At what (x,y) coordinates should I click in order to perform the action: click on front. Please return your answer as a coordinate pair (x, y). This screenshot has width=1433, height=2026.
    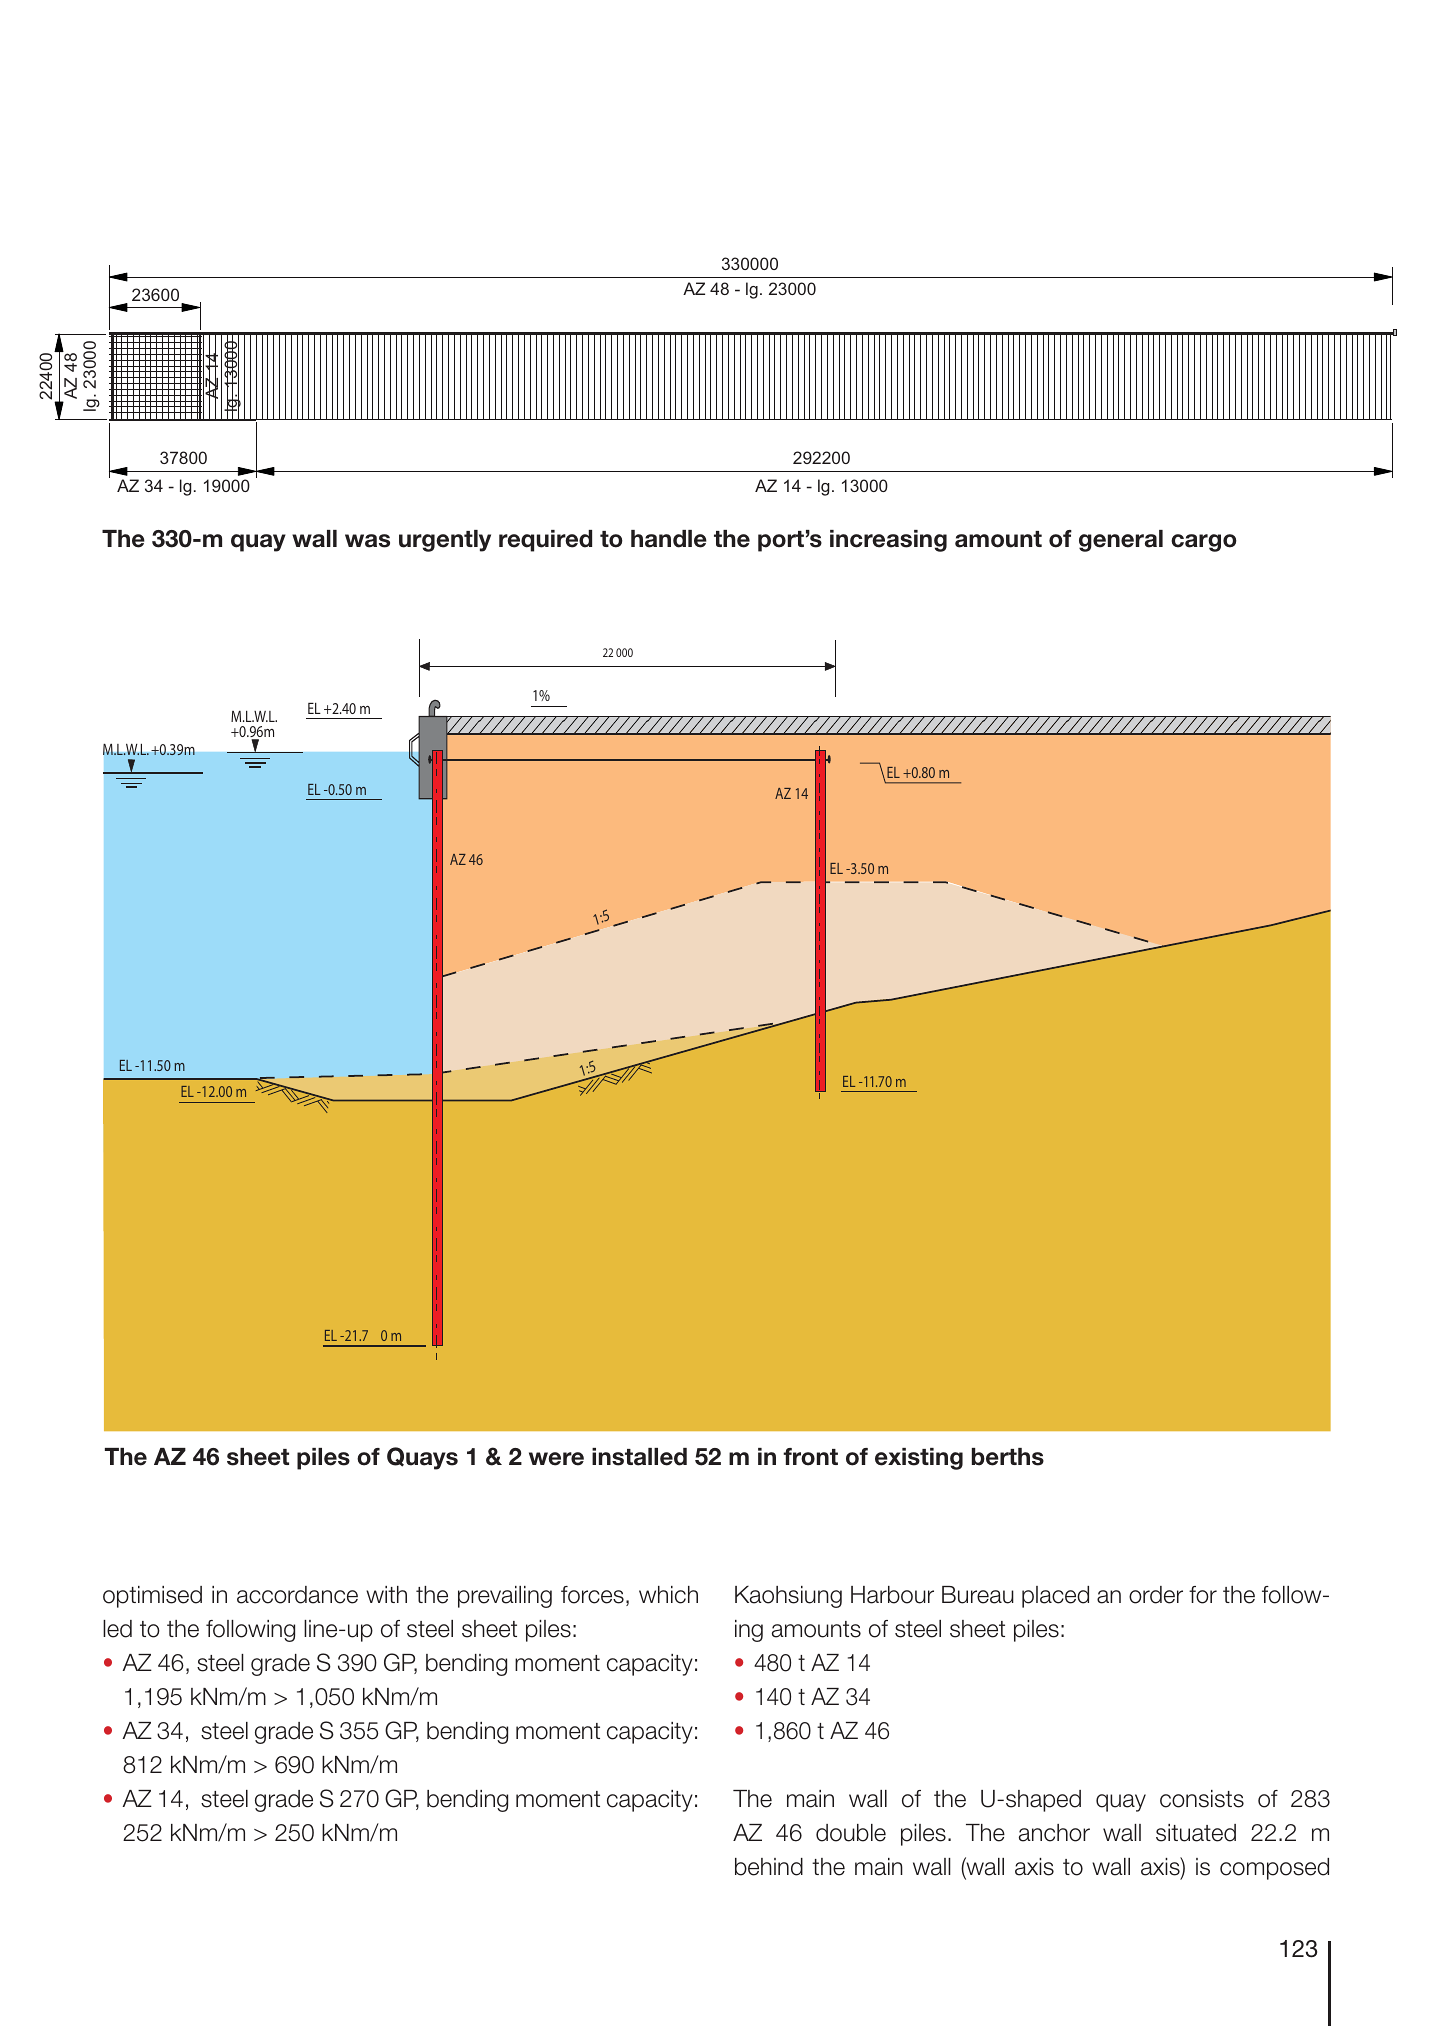
    Looking at the image, I should click on (810, 1457).
